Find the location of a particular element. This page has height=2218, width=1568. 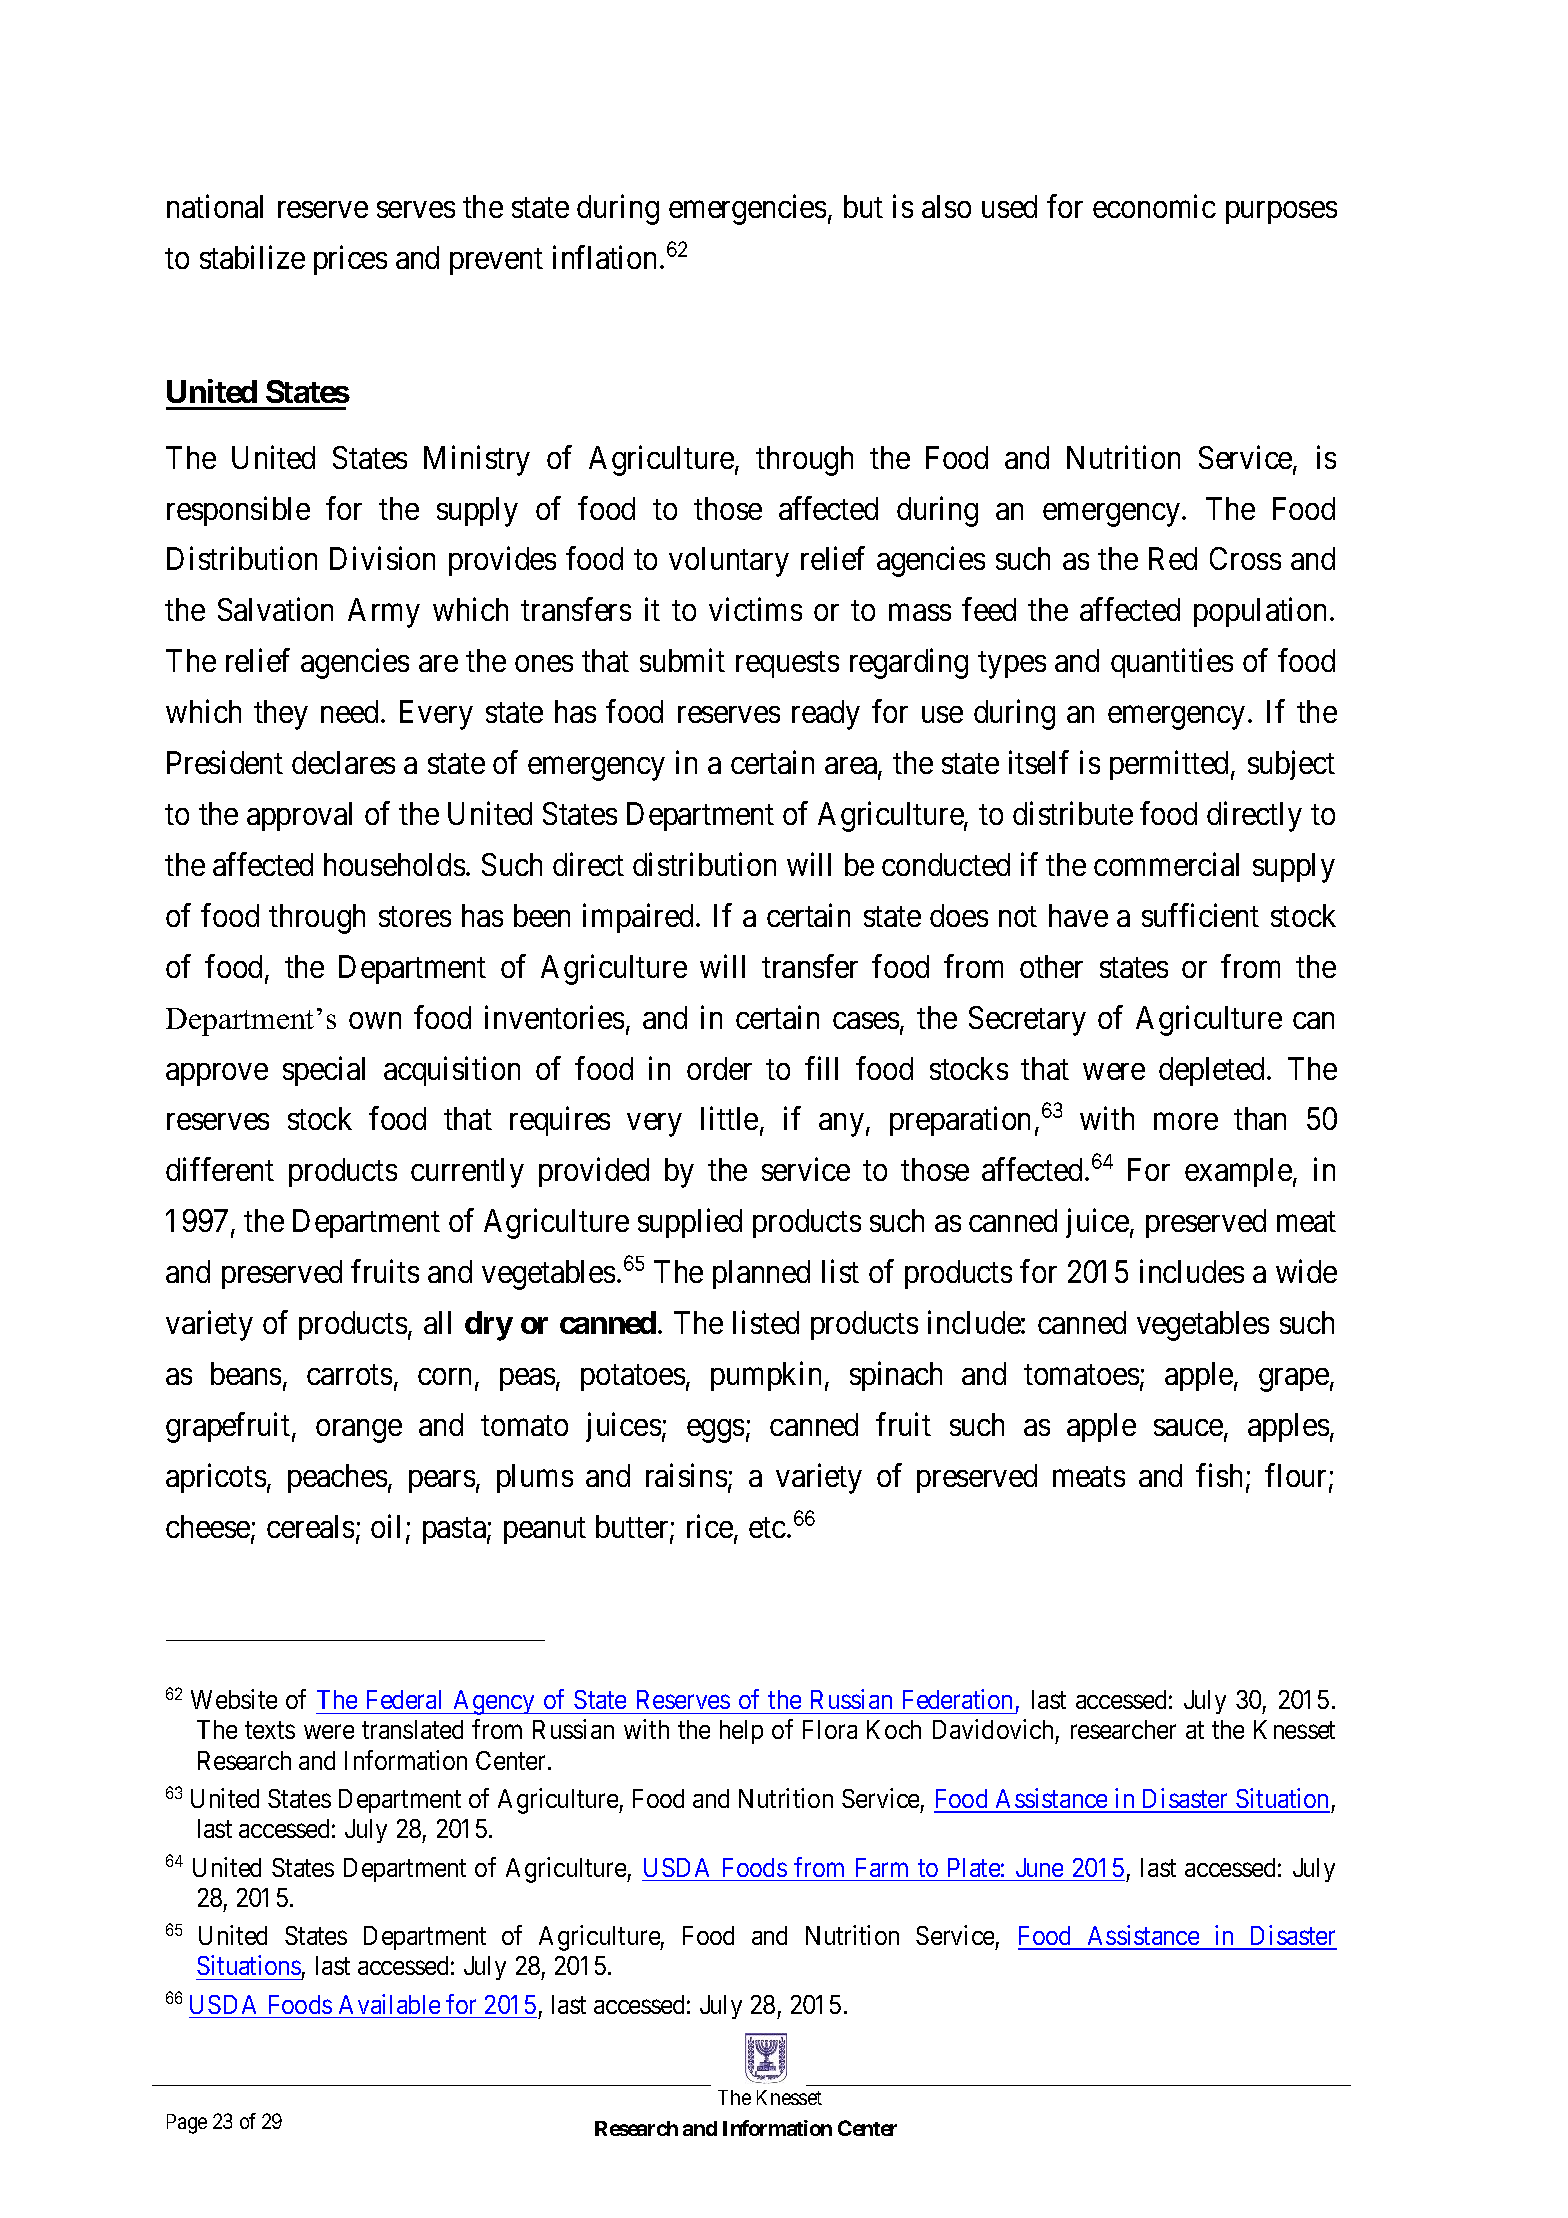

emergencies is located at coordinates (747, 209).
